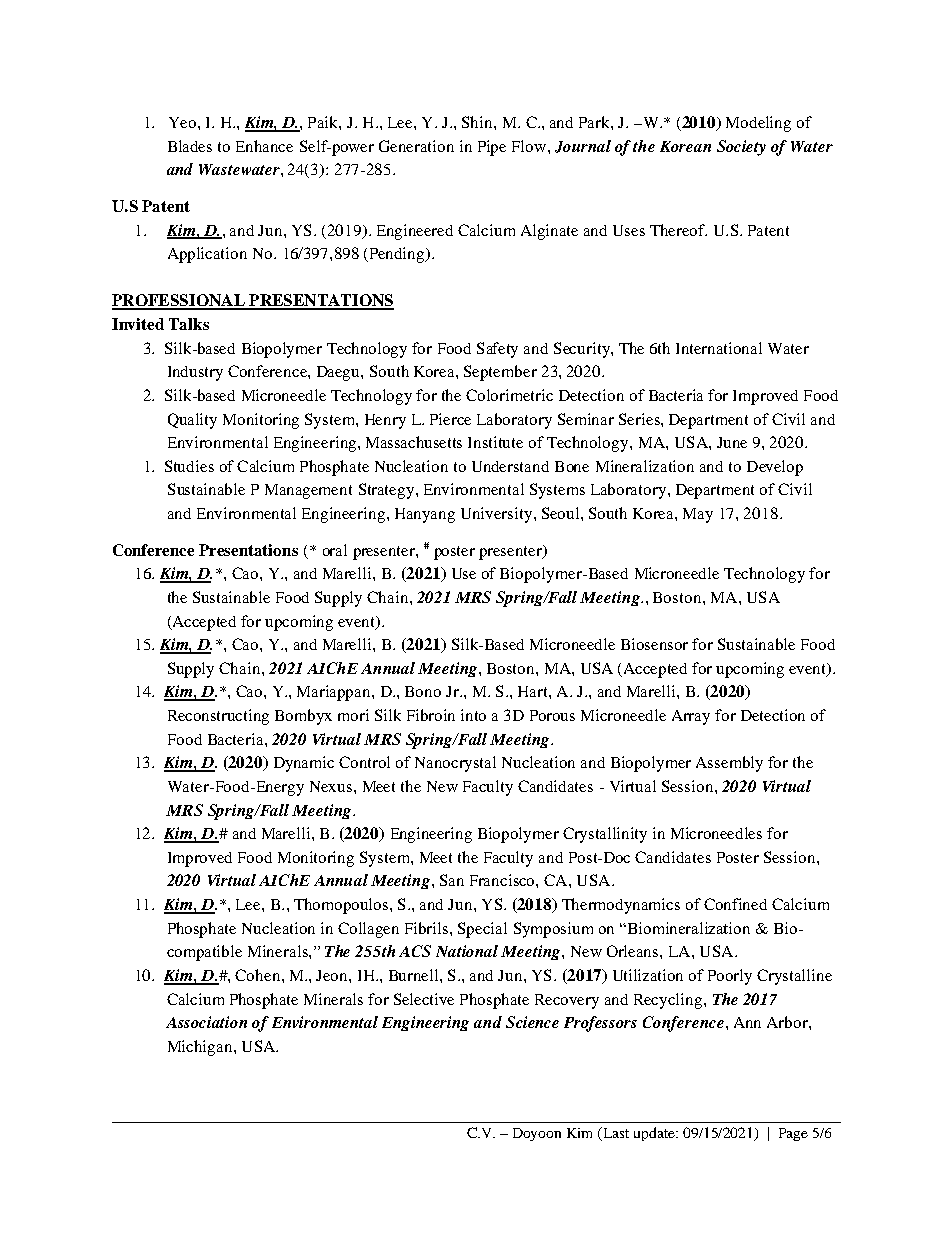 Image resolution: width=952 pixels, height=1233 pixels. What do you see at coordinates (201, 1048) in the screenshot?
I see `Michigan` at bounding box center [201, 1048].
